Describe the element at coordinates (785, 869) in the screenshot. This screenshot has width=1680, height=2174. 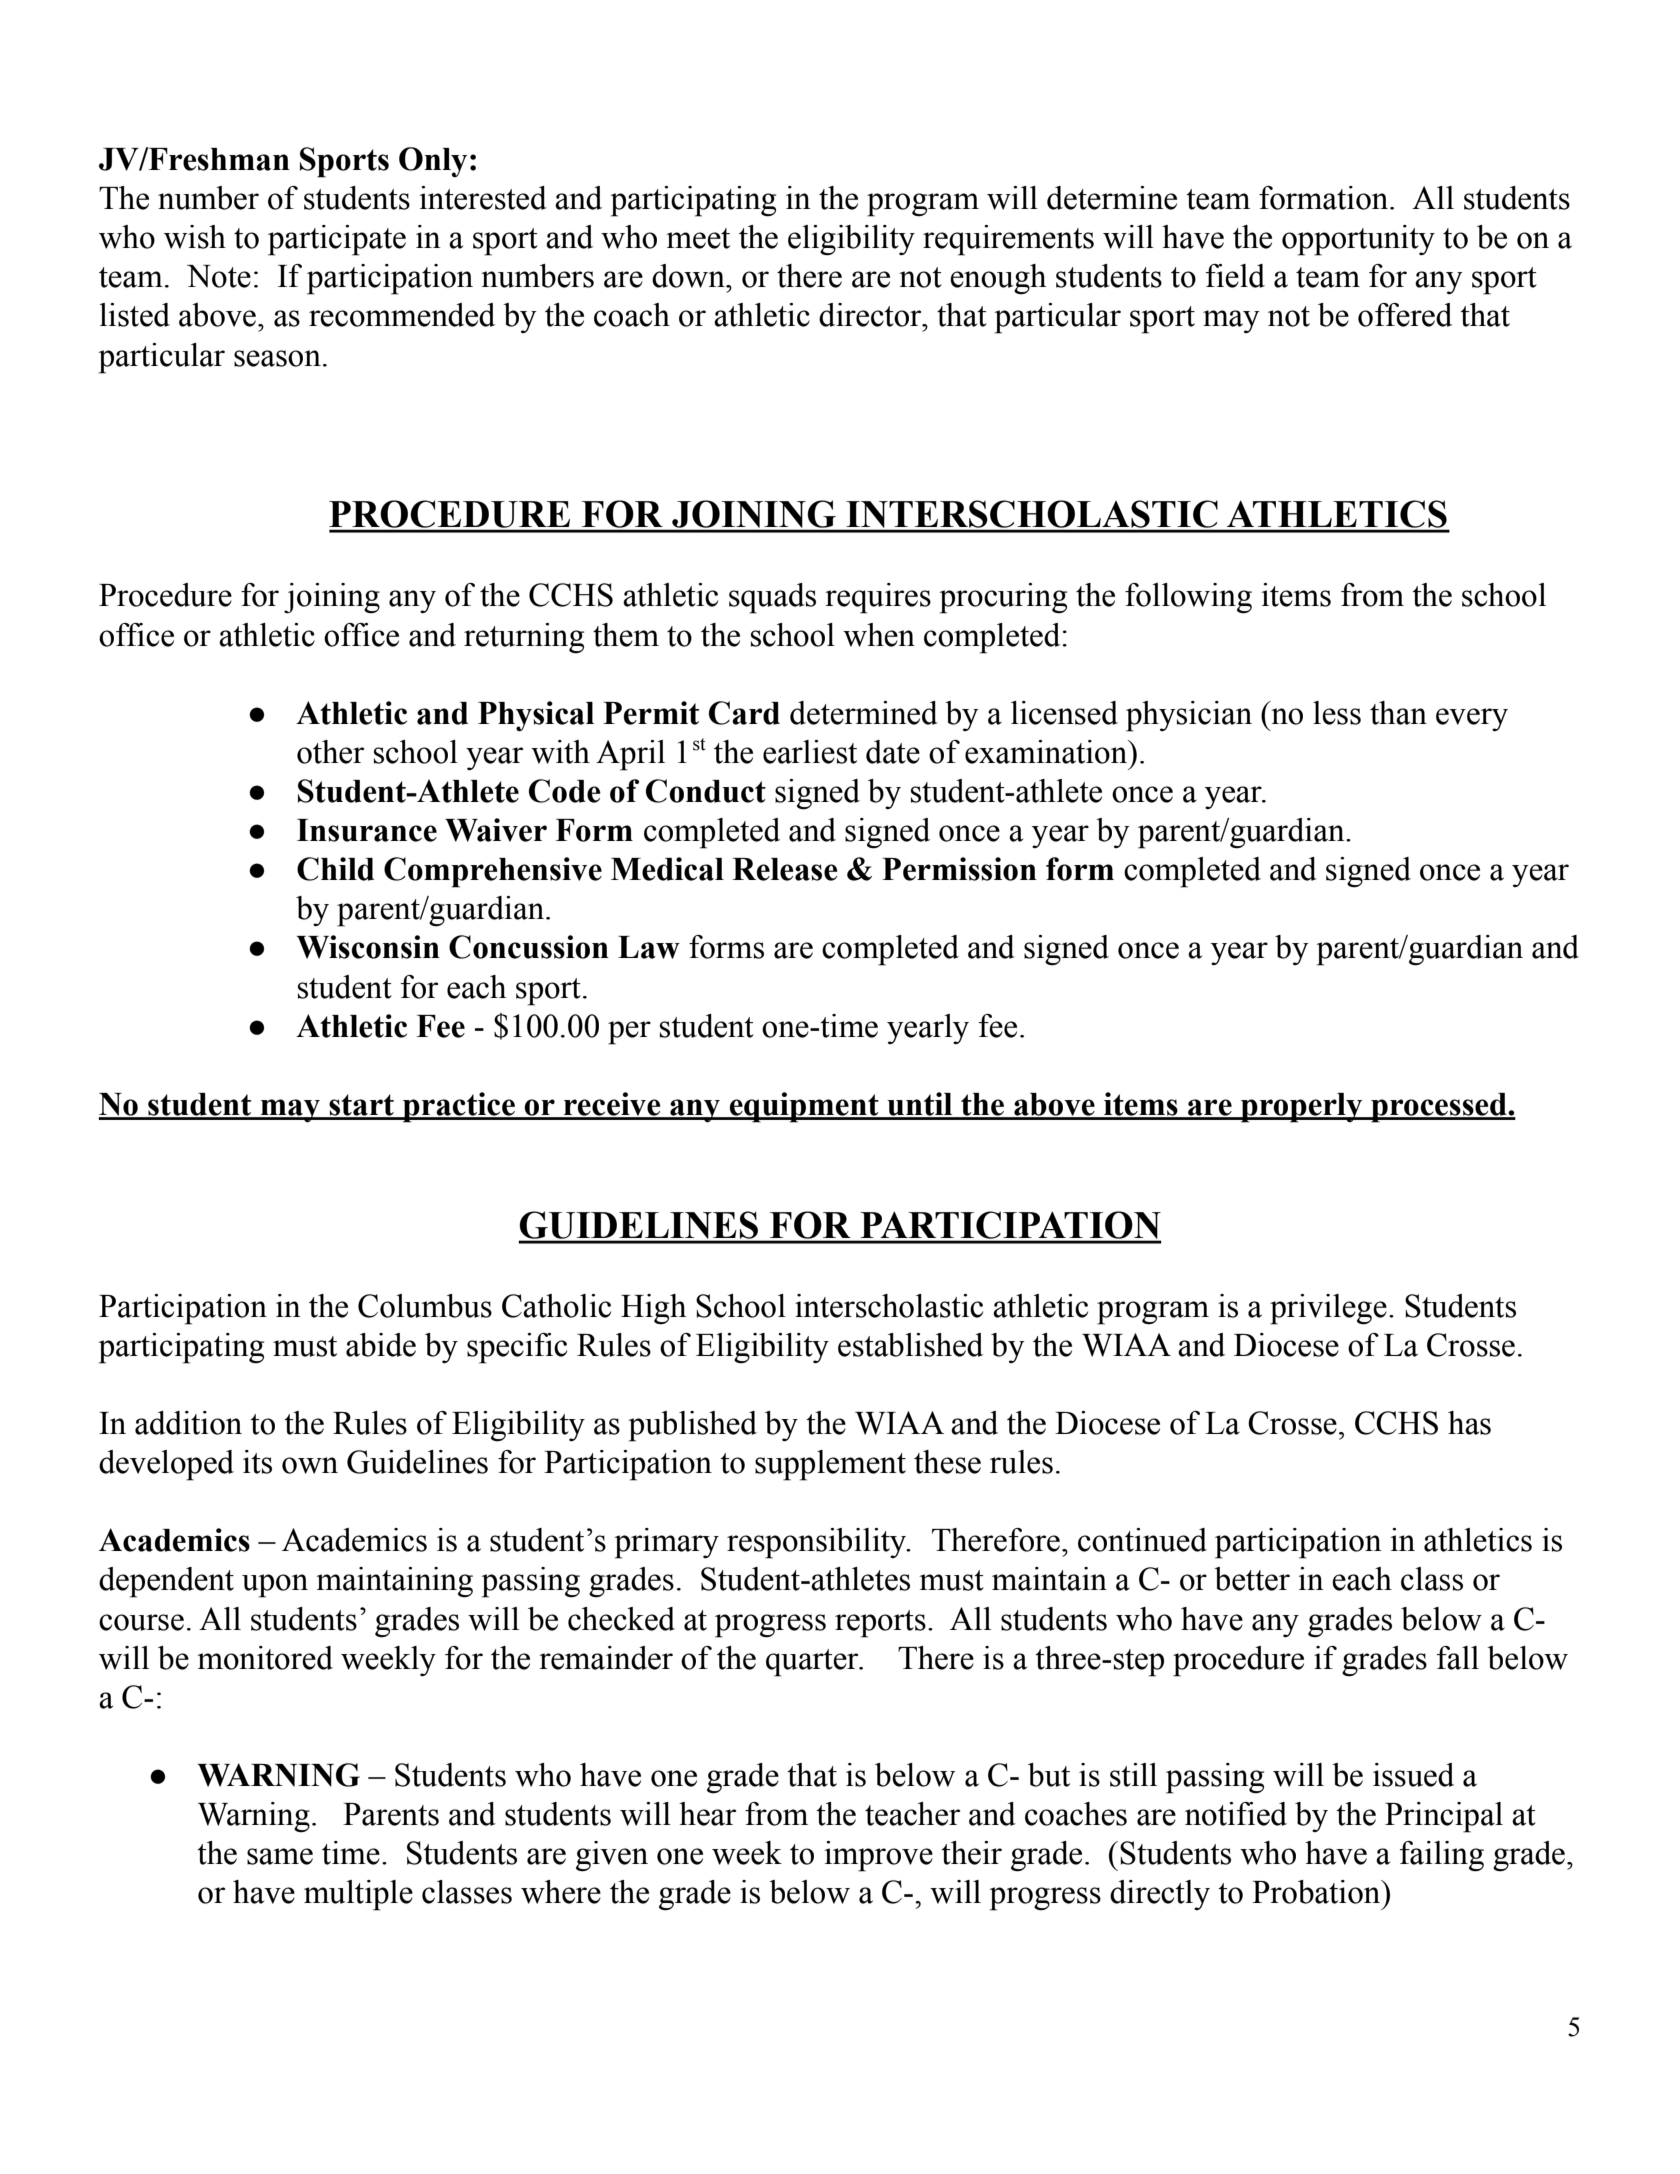
I see `Release` at that location.
